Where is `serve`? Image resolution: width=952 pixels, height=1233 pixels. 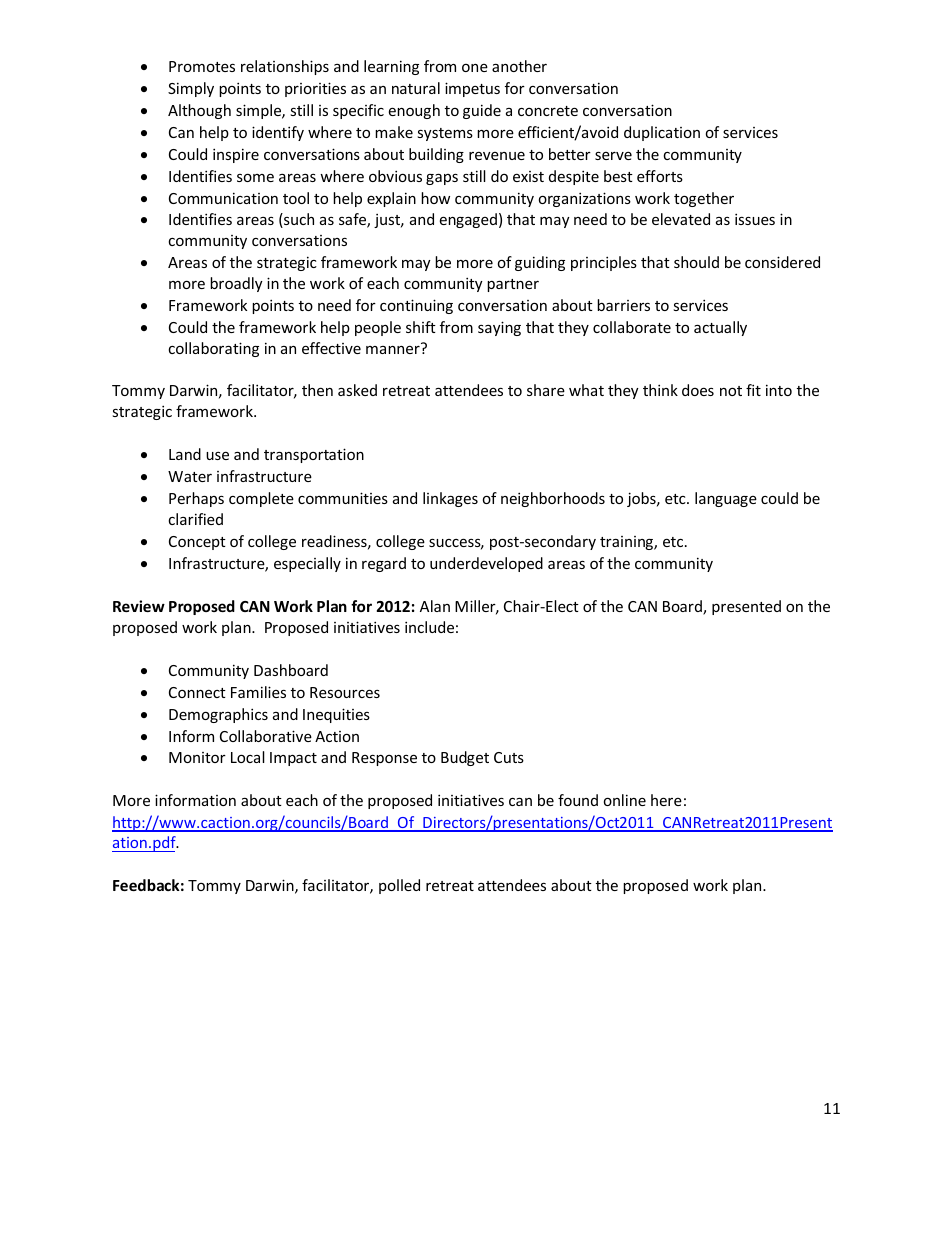
serve is located at coordinates (613, 156).
